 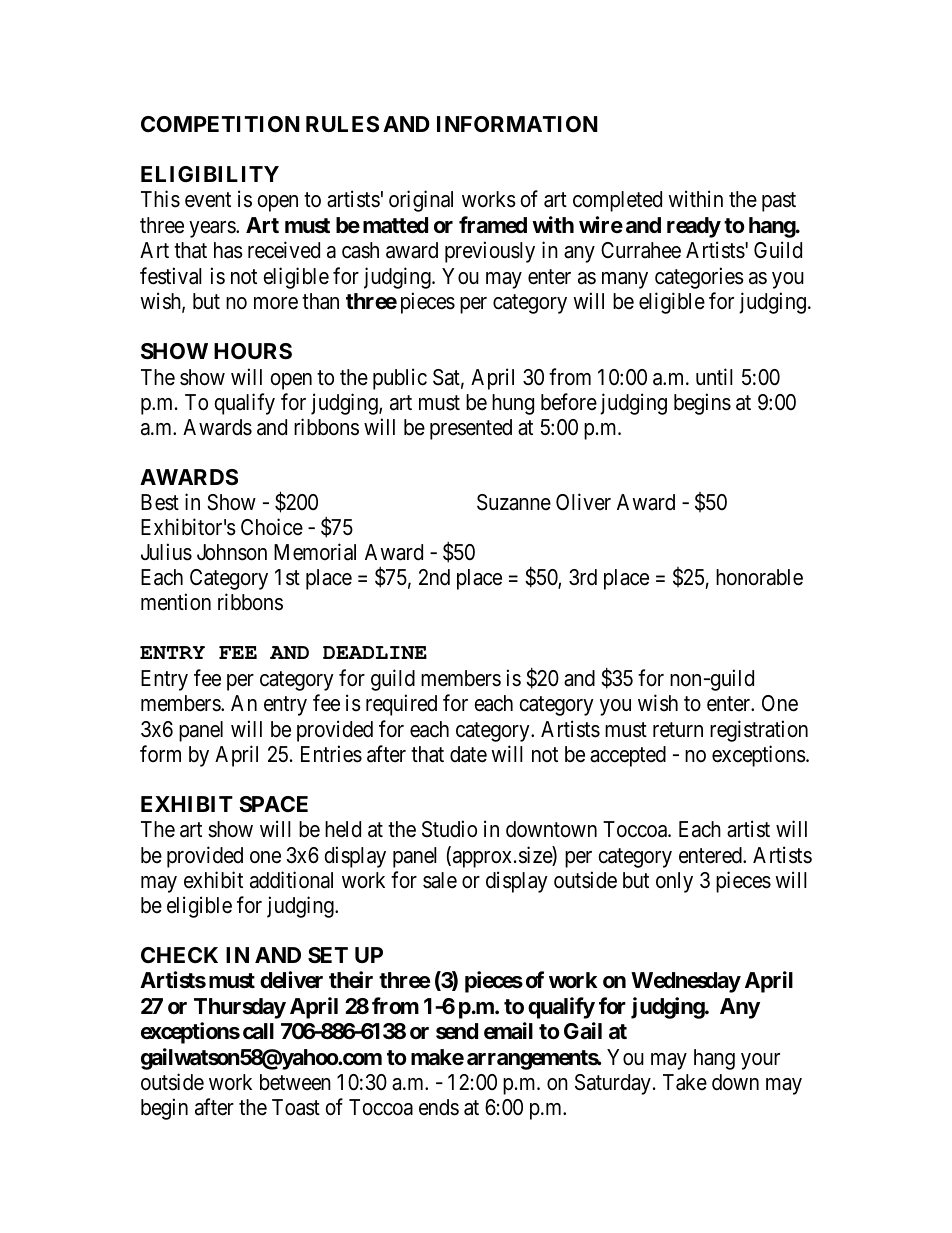 I want to click on ends, so click(x=439, y=1107).
